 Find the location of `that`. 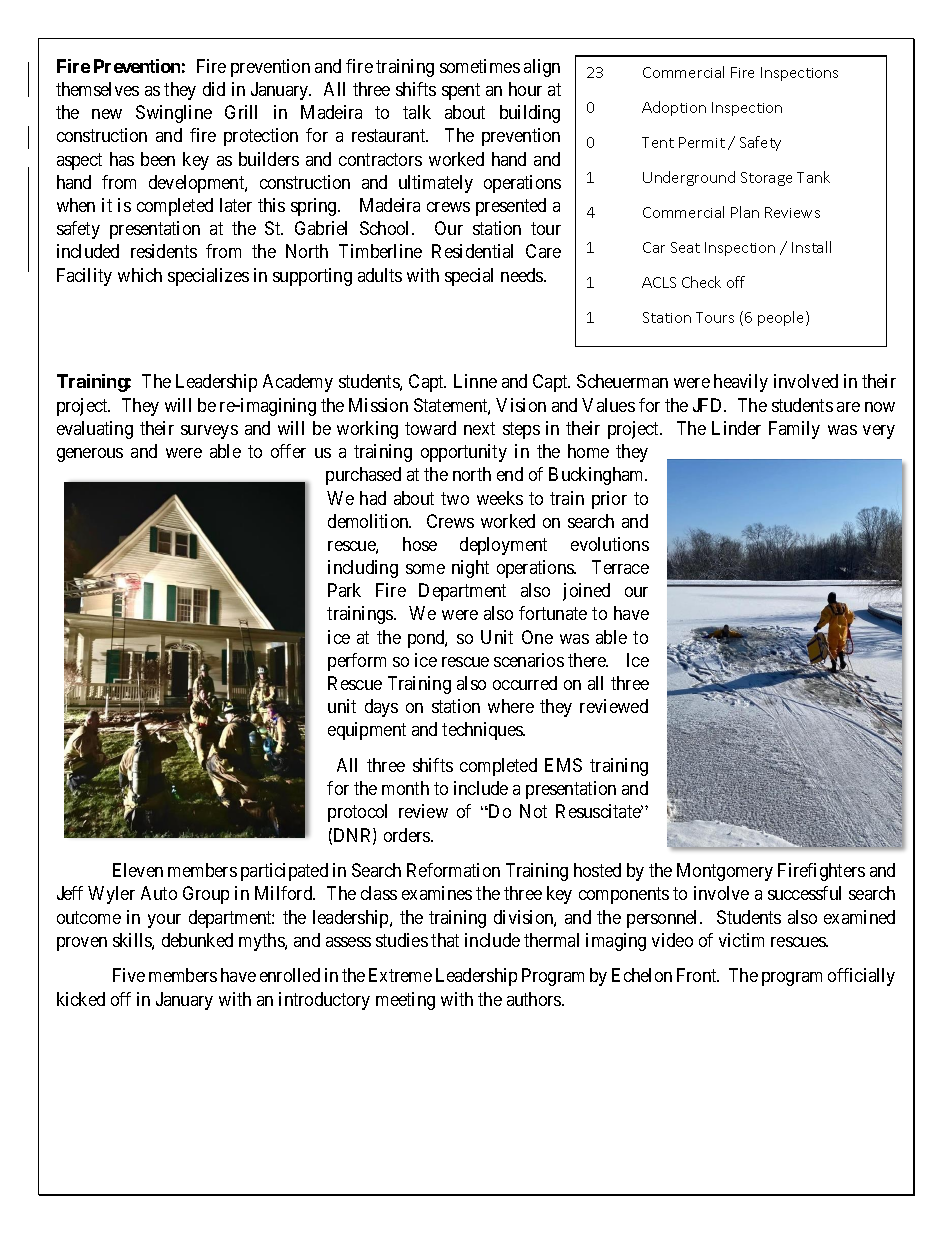

that is located at coordinates (445, 940).
